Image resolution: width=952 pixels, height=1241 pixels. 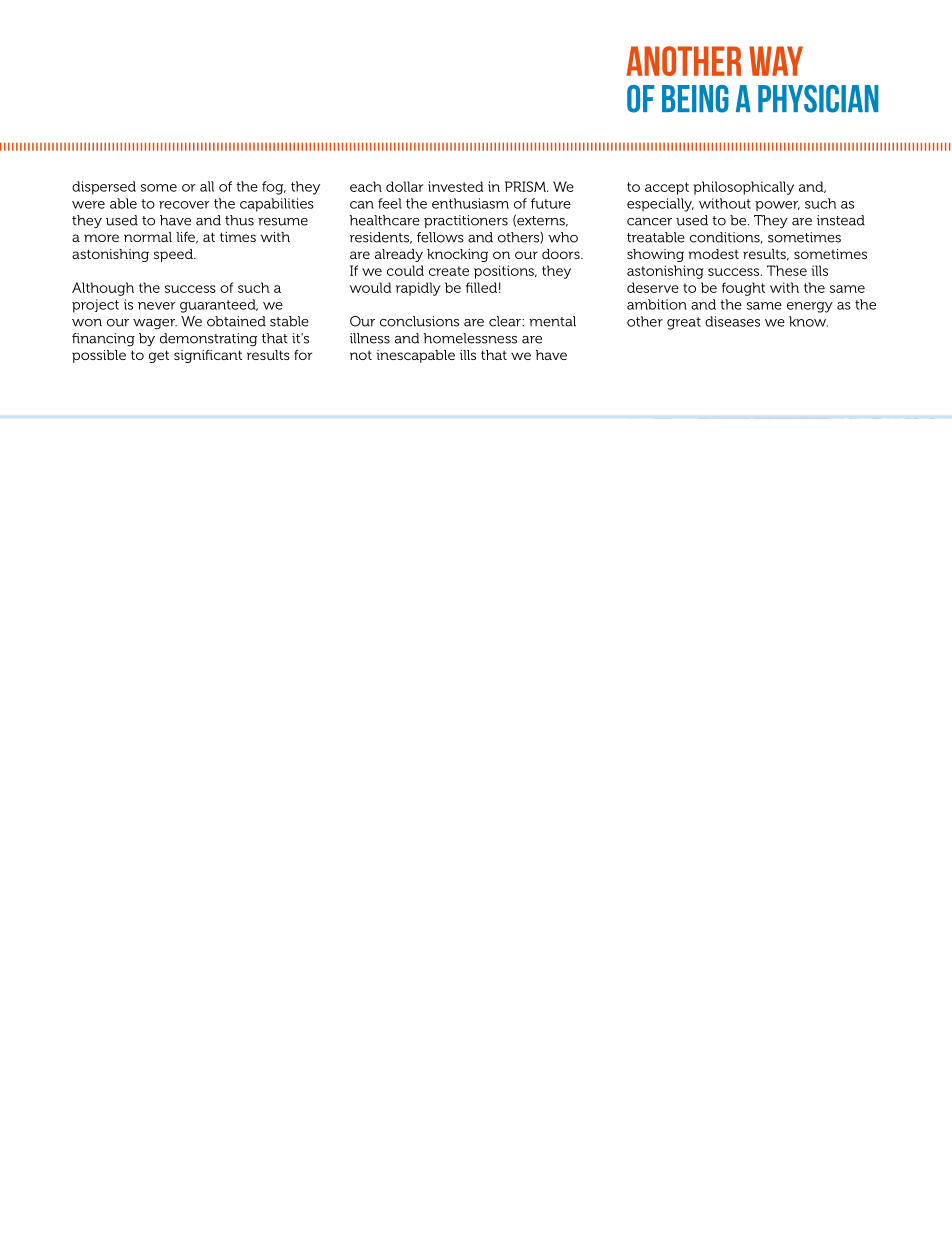 I want to click on positions, so click(x=505, y=272).
